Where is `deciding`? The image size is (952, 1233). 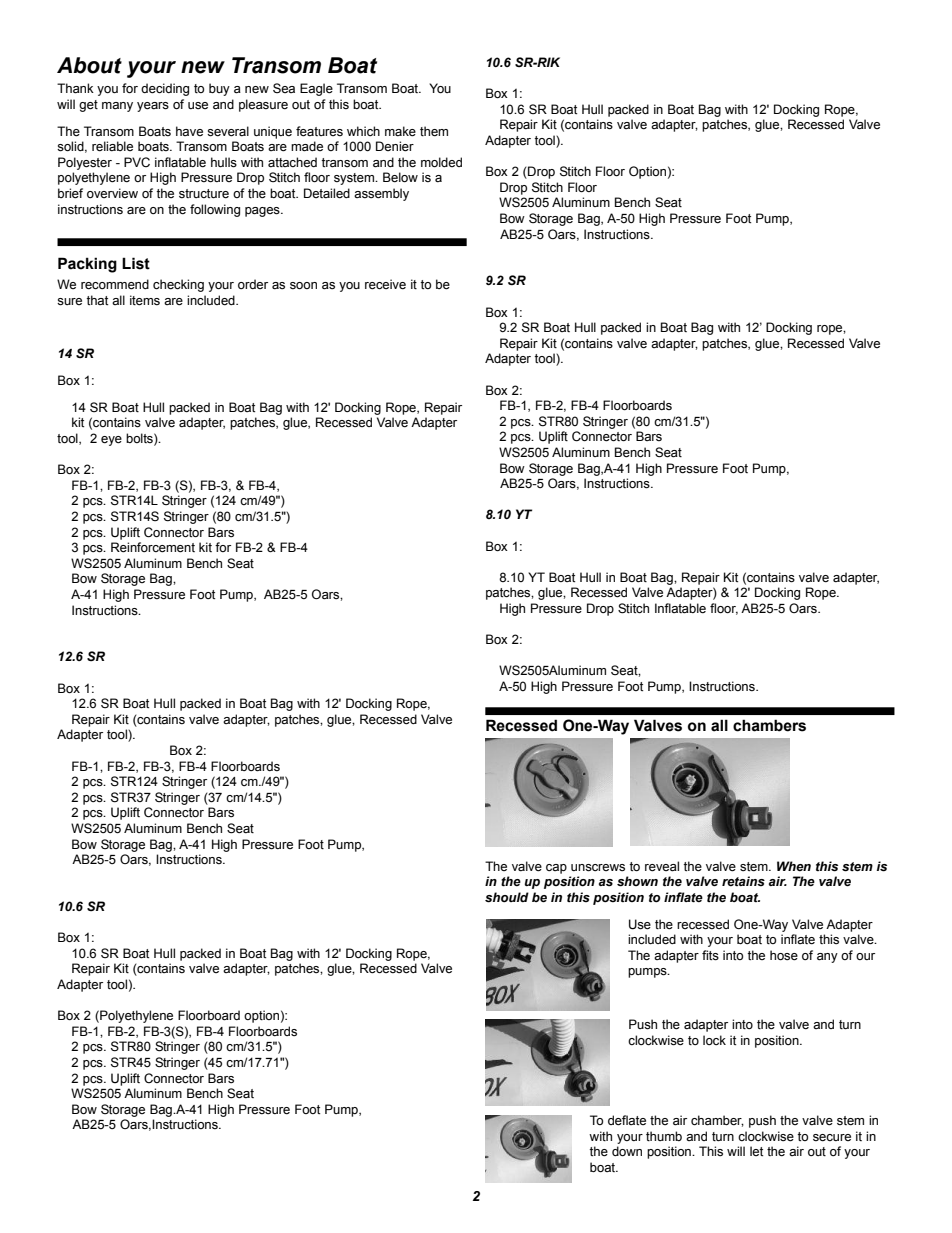 deciding is located at coordinates (165, 89).
